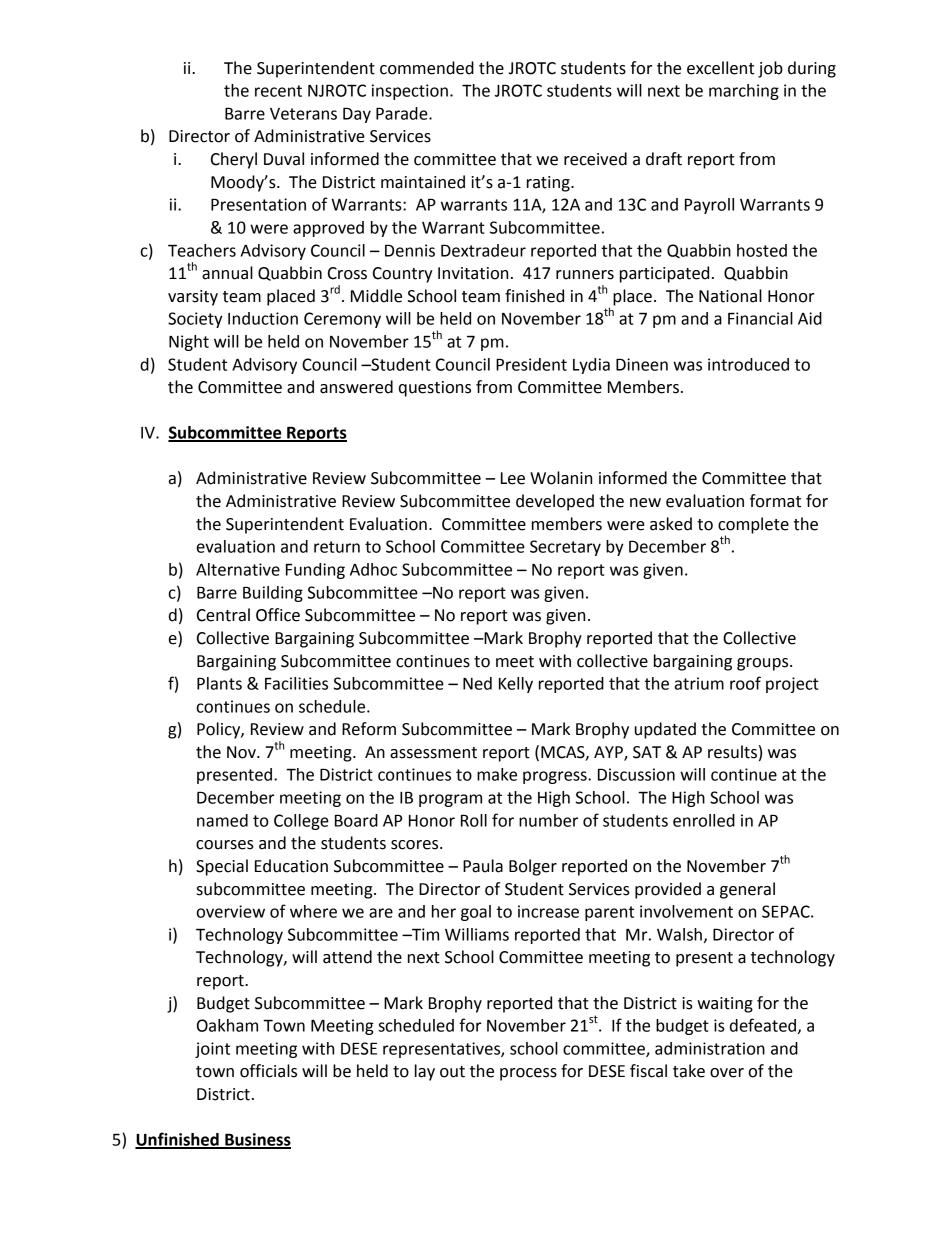 The height and width of the screenshot is (1233, 952). Describe the element at coordinates (427, 68) in the screenshot. I see `commended` at that location.
